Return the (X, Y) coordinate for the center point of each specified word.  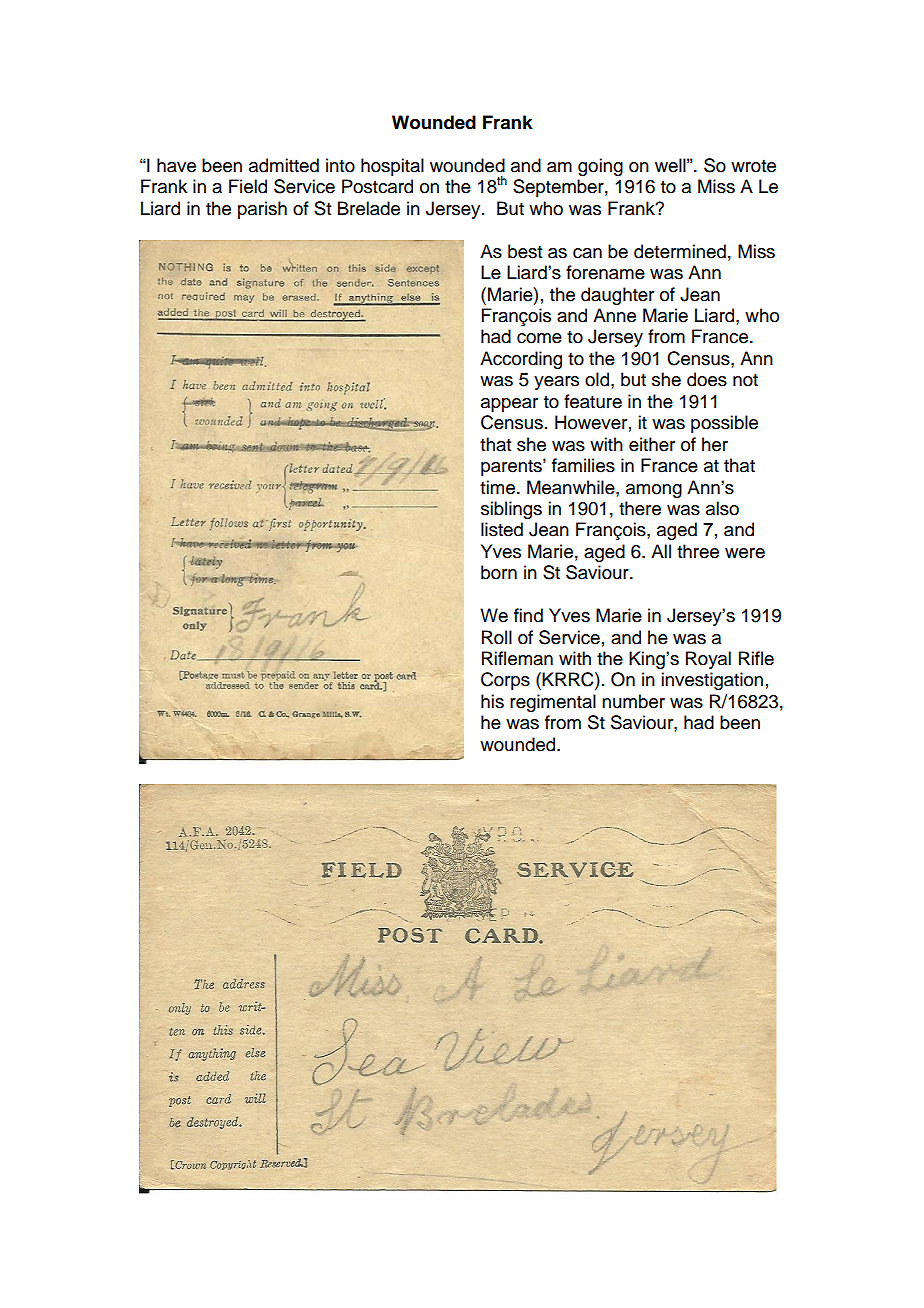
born (499, 572)
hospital (392, 167)
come (539, 338)
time (497, 487)
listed (502, 529)
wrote (753, 166)
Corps (505, 681)
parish (262, 210)
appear (509, 405)
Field (248, 186)
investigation (712, 681)
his (492, 701)
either (652, 444)
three (698, 551)
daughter (617, 296)
